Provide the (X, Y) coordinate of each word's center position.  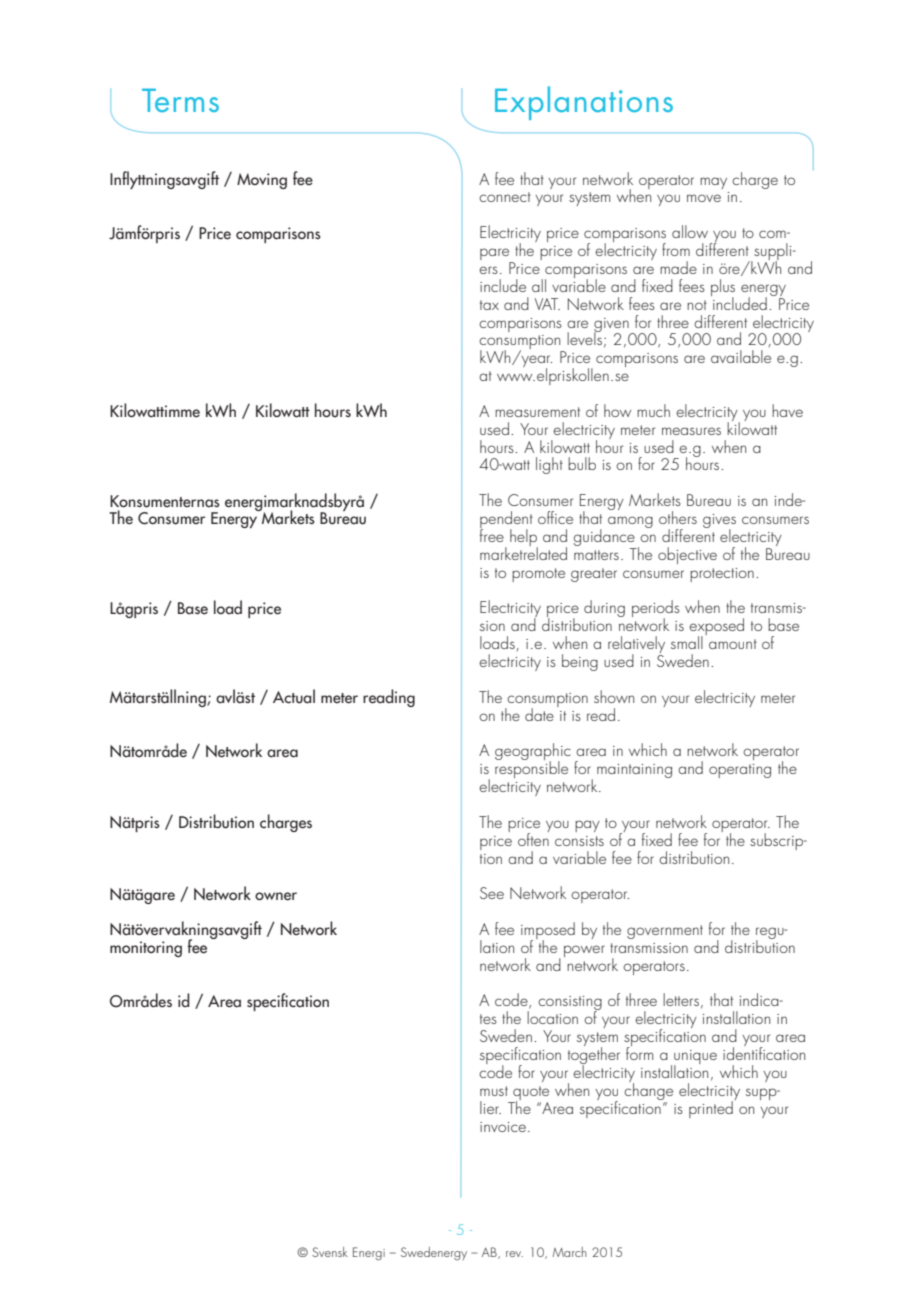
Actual (294, 696)
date (539, 714)
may (713, 183)
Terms (180, 100)
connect (505, 197)
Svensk (330, 1252)
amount (733, 644)
